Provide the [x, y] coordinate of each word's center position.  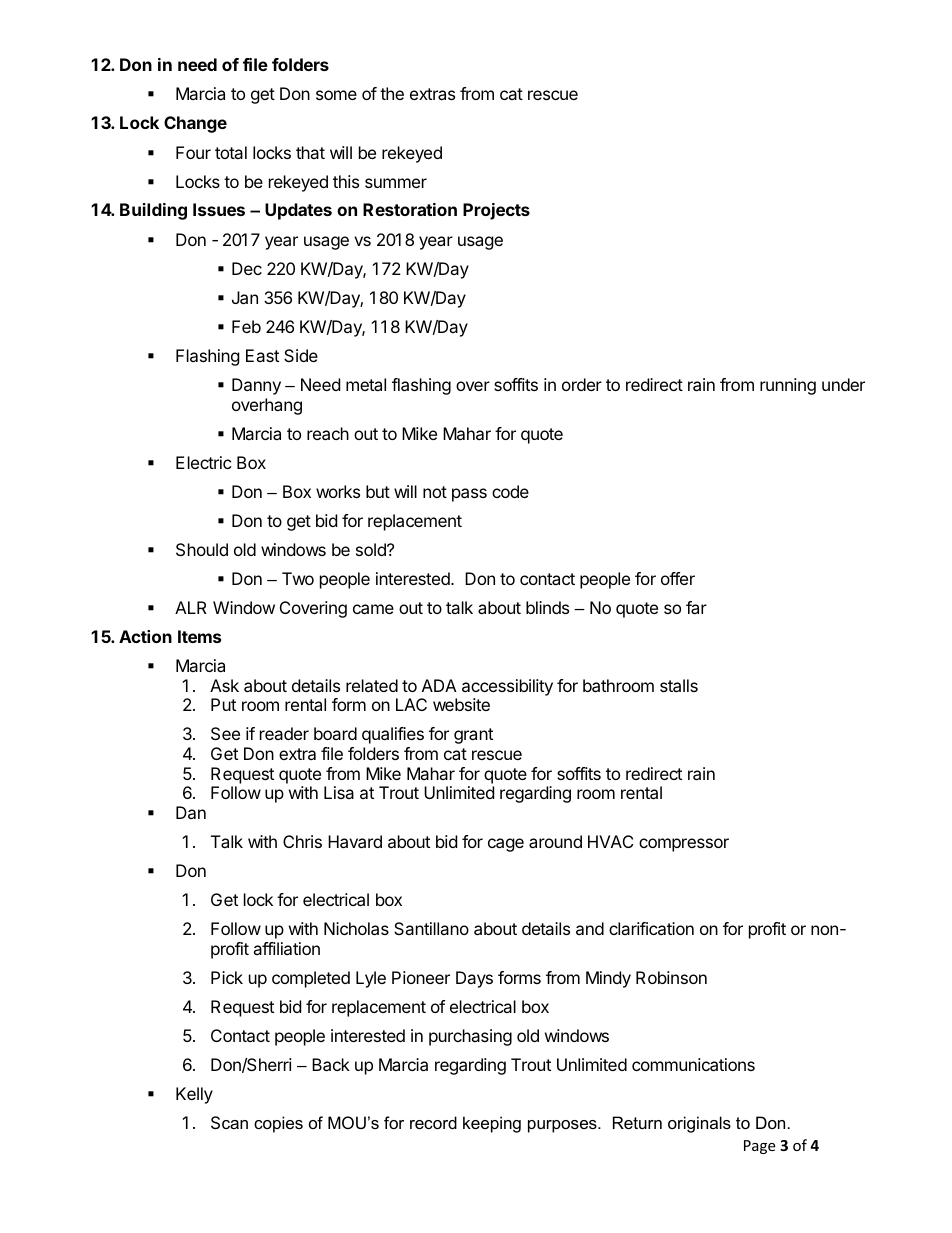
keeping [492, 1124]
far [696, 607]
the [392, 93]
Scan [229, 1122]
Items [199, 636]
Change [195, 124]
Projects [496, 211]
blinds [547, 607]
